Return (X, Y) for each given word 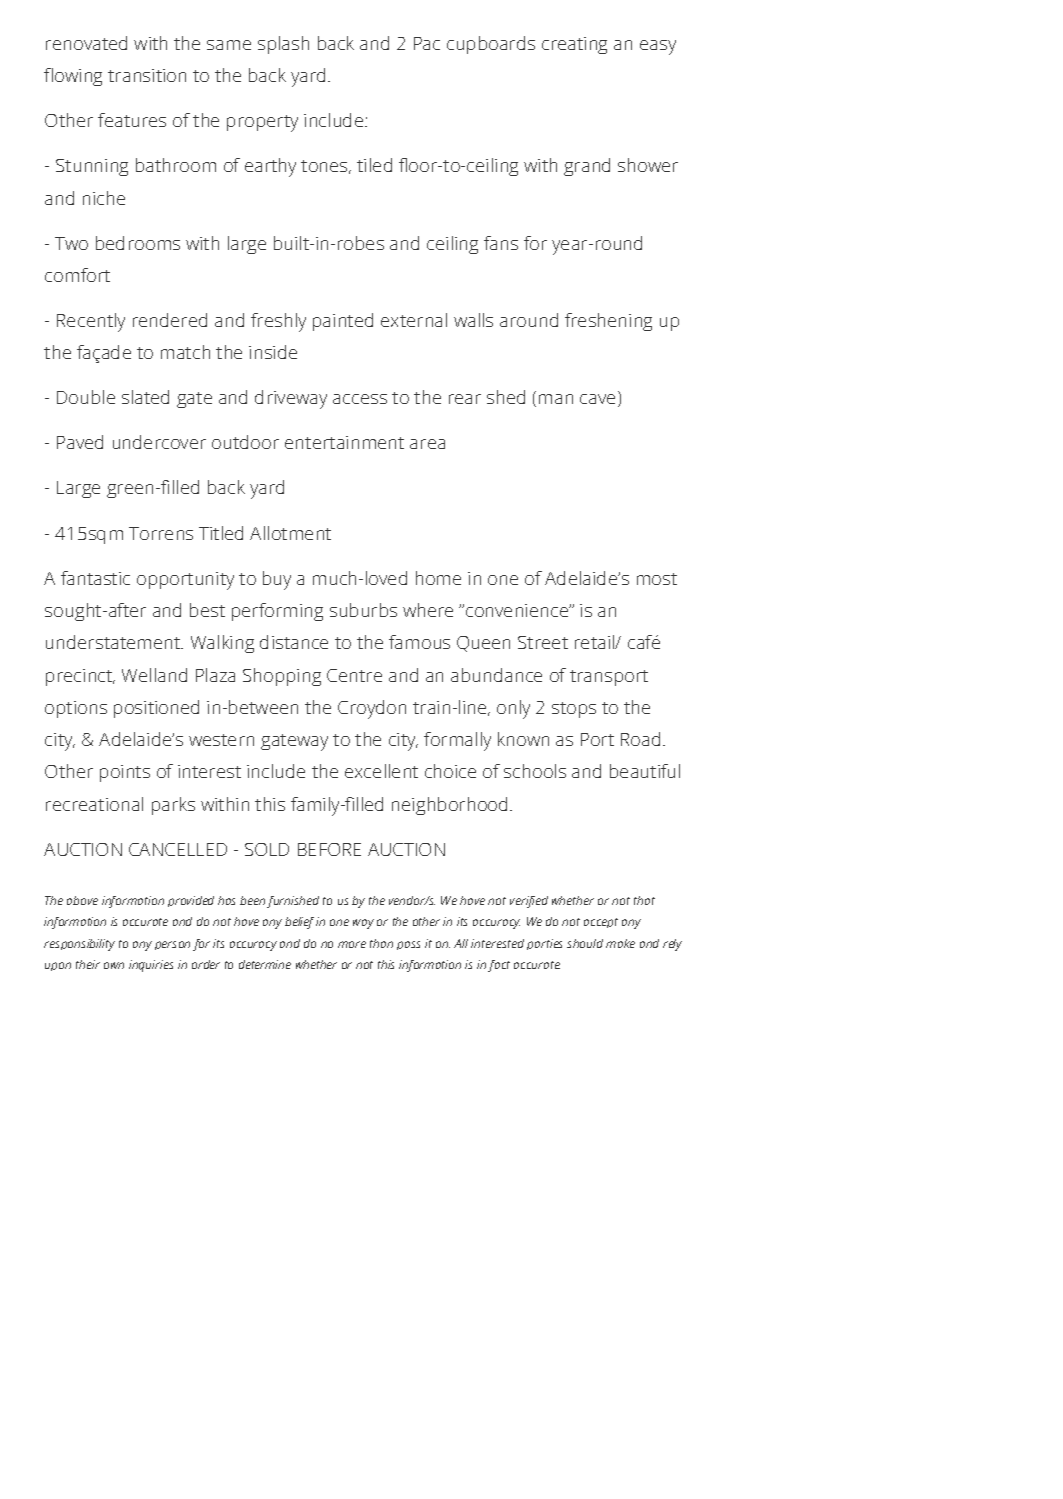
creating (574, 45)
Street (543, 642)
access (360, 399)
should (585, 943)
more (352, 944)
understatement (114, 642)
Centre (354, 675)
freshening (608, 322)
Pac (427, 43)
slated (145, 397)
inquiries (151, 966)
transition (147, 75)
